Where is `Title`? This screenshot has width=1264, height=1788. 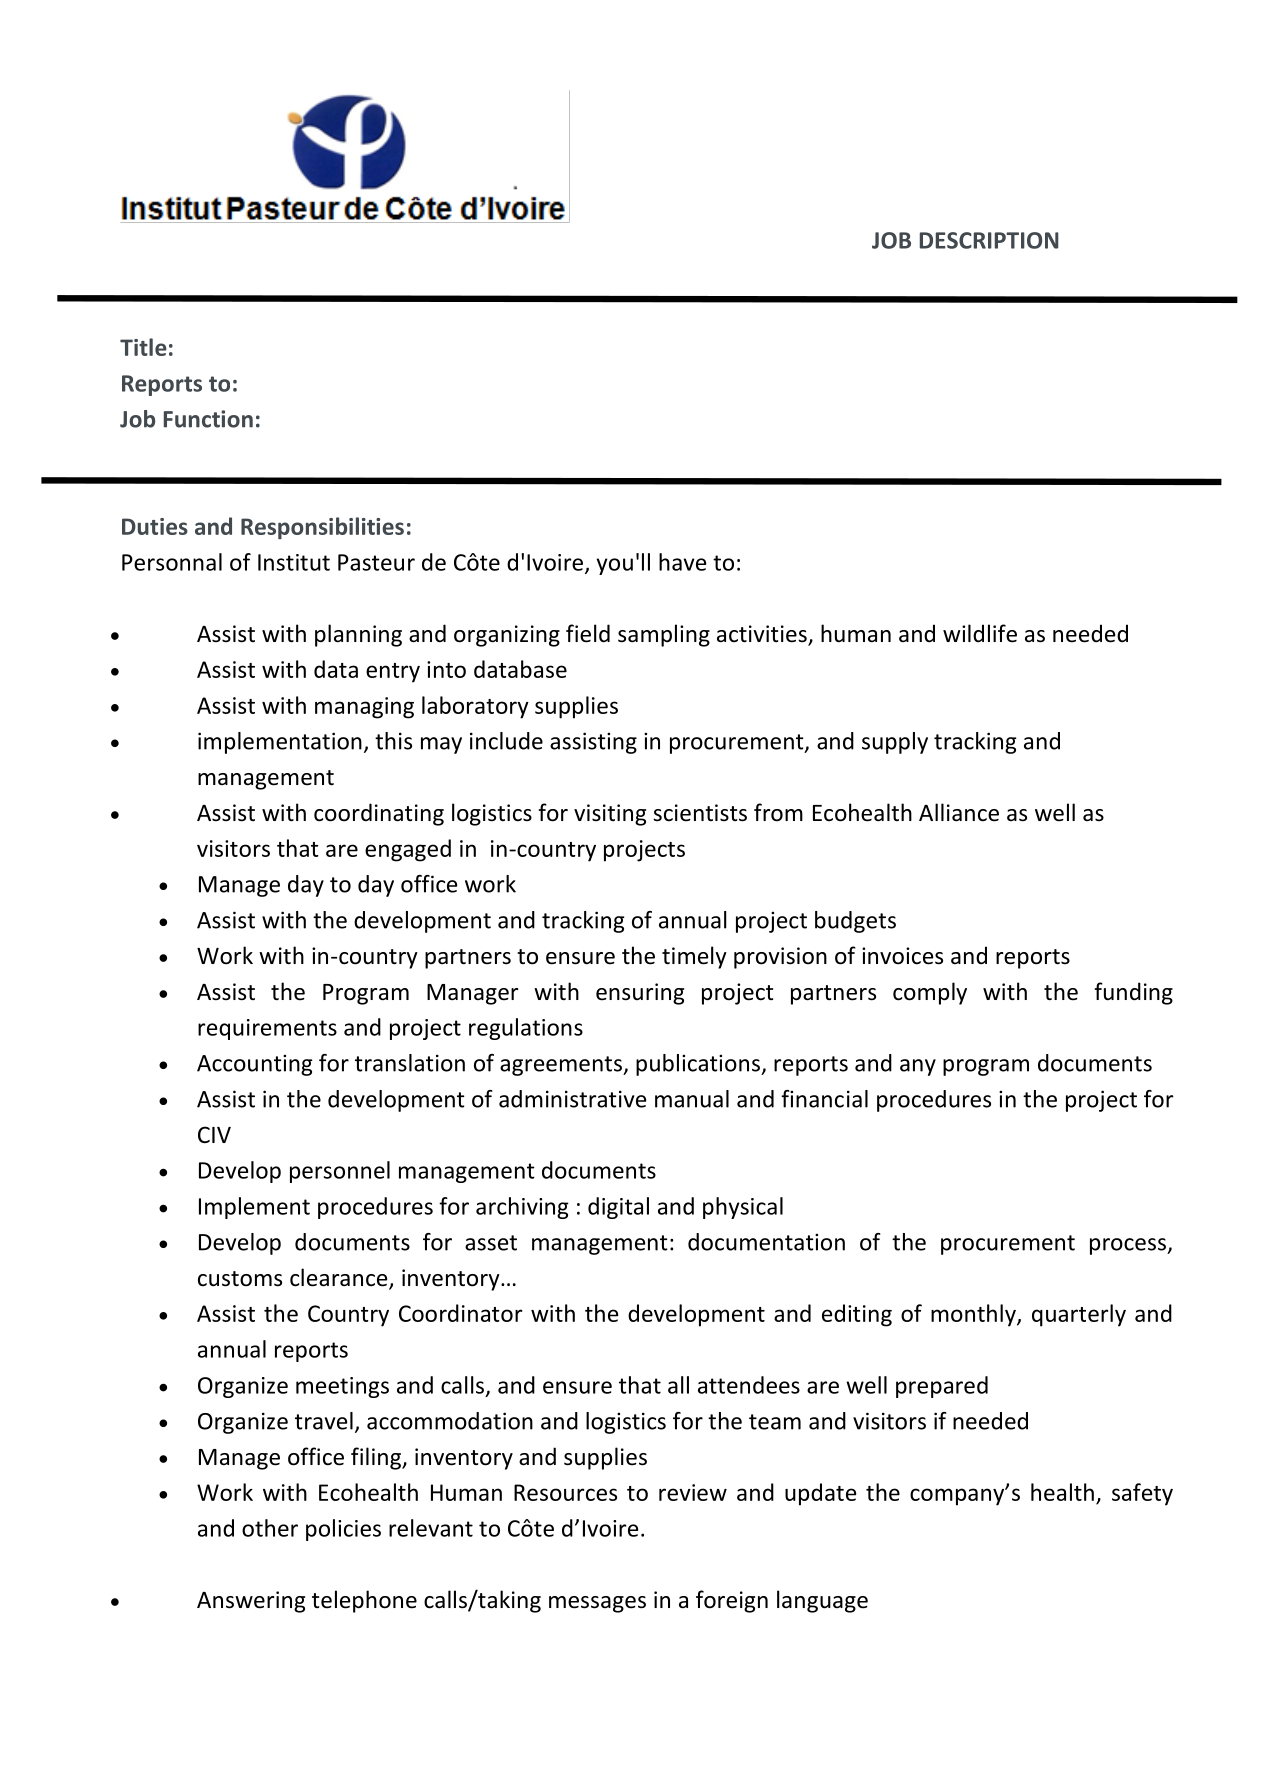
Title is located at coordinates (143, 347).
